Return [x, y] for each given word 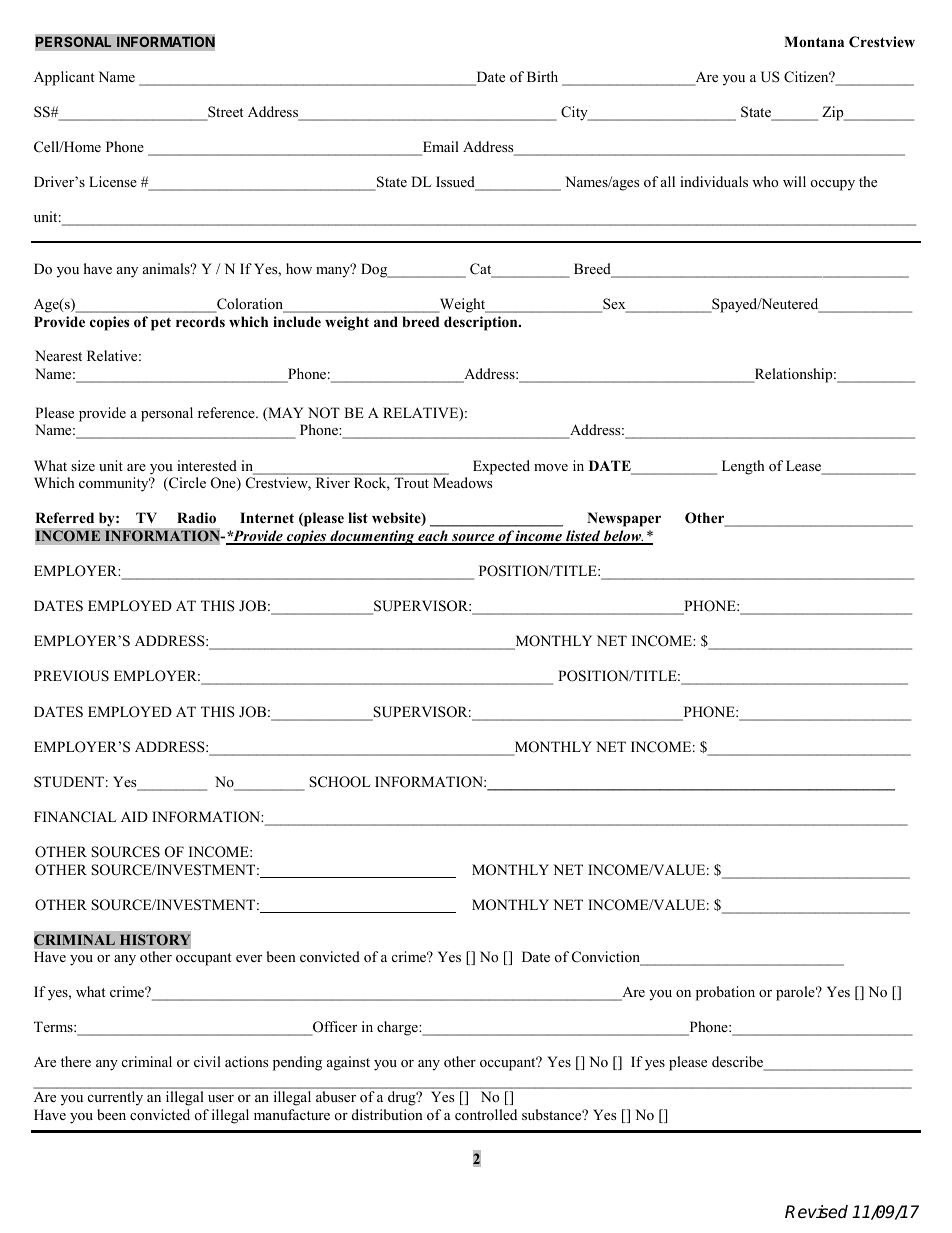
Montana [814, 41]
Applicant [64, 78]
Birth [542, 76]
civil [207, 1061]
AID [134, 816]
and [386, 321]
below [623, 537]
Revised [816, 1212]
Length [743, 467]
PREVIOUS [71, 676]
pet [161, 324]
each [433, 537]
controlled [486, 1114]
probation [725, 993]
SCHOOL [340, 782]
